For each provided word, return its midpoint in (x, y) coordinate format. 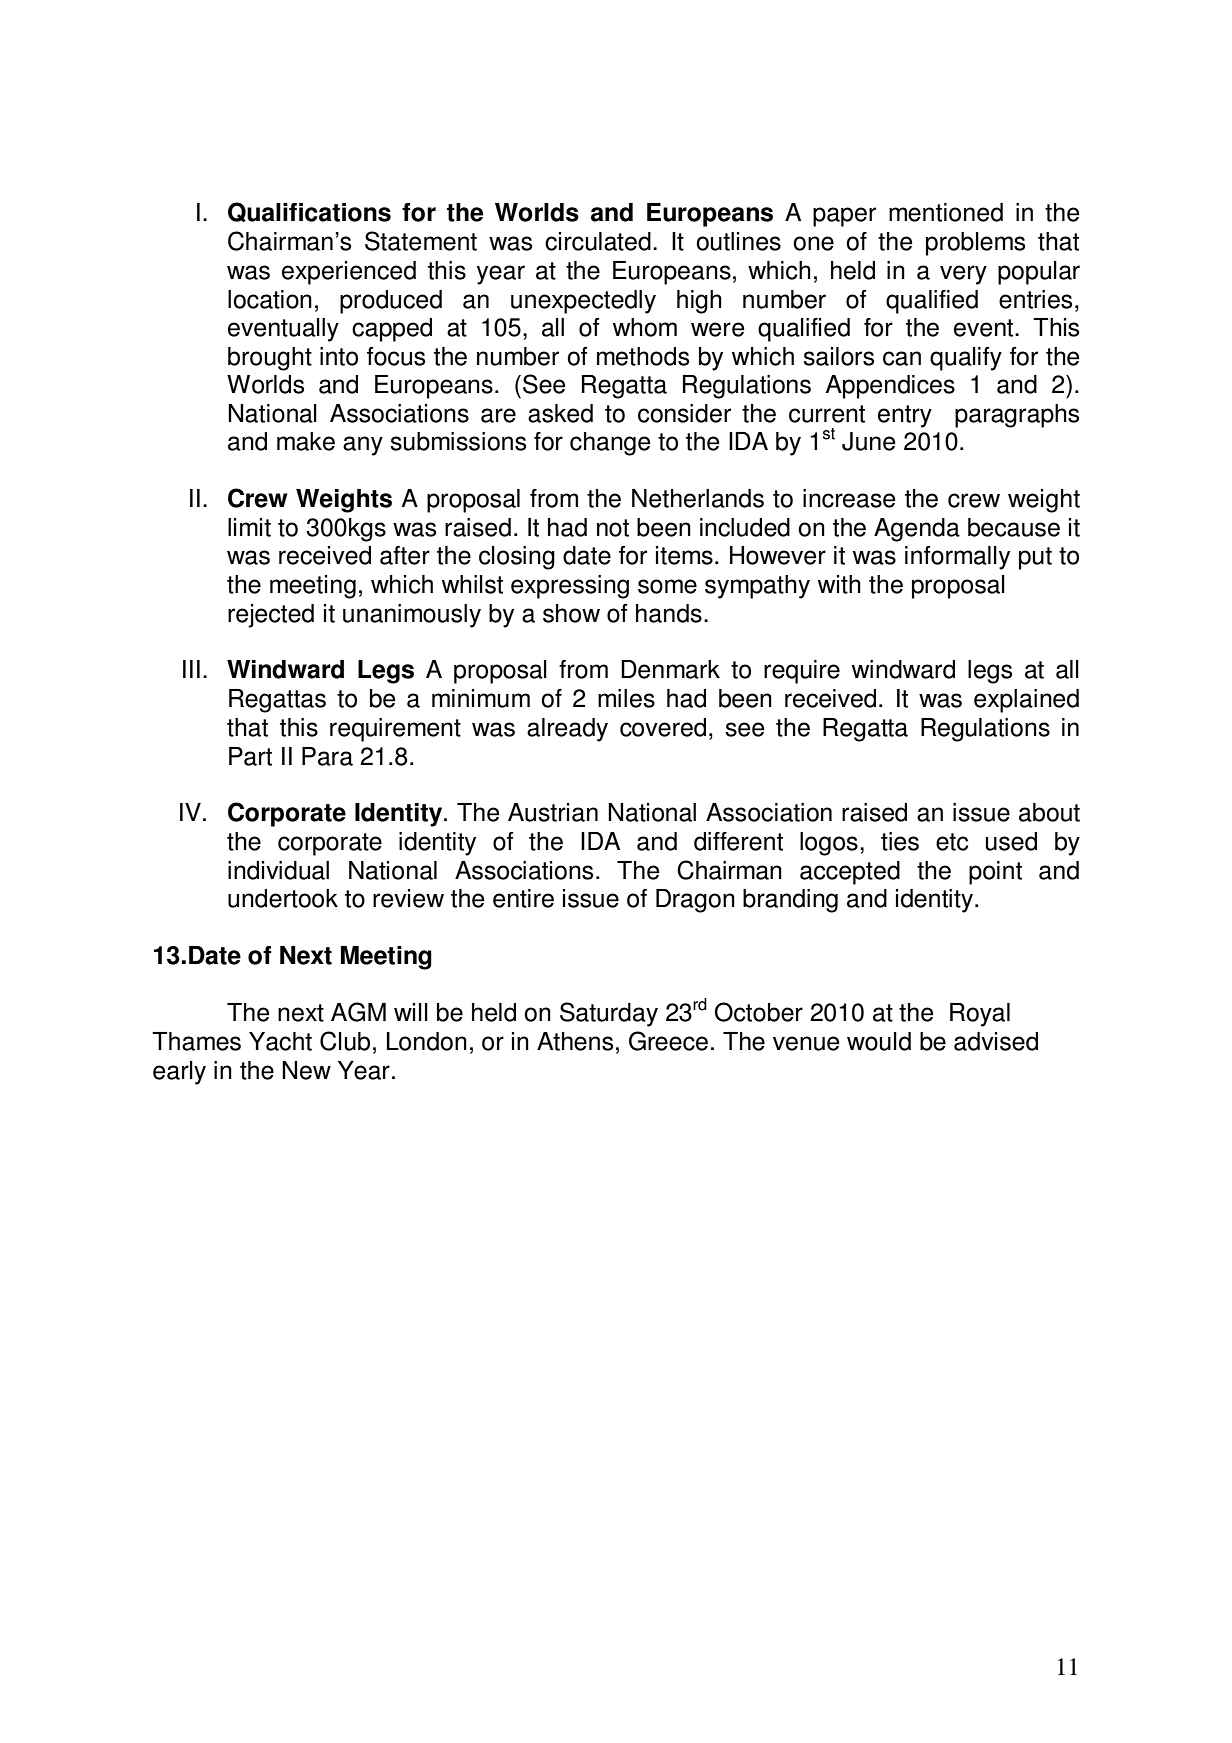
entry (905, 416)
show (571, 613)
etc (952, 842)
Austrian (553, 812)
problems (975, 244)
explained (1026, 701)
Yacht (280, 1041)
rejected (271, 616)
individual (278, 870)
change (610, 444)
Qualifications (309, 212)
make (306, 441)
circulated (598, 241)
